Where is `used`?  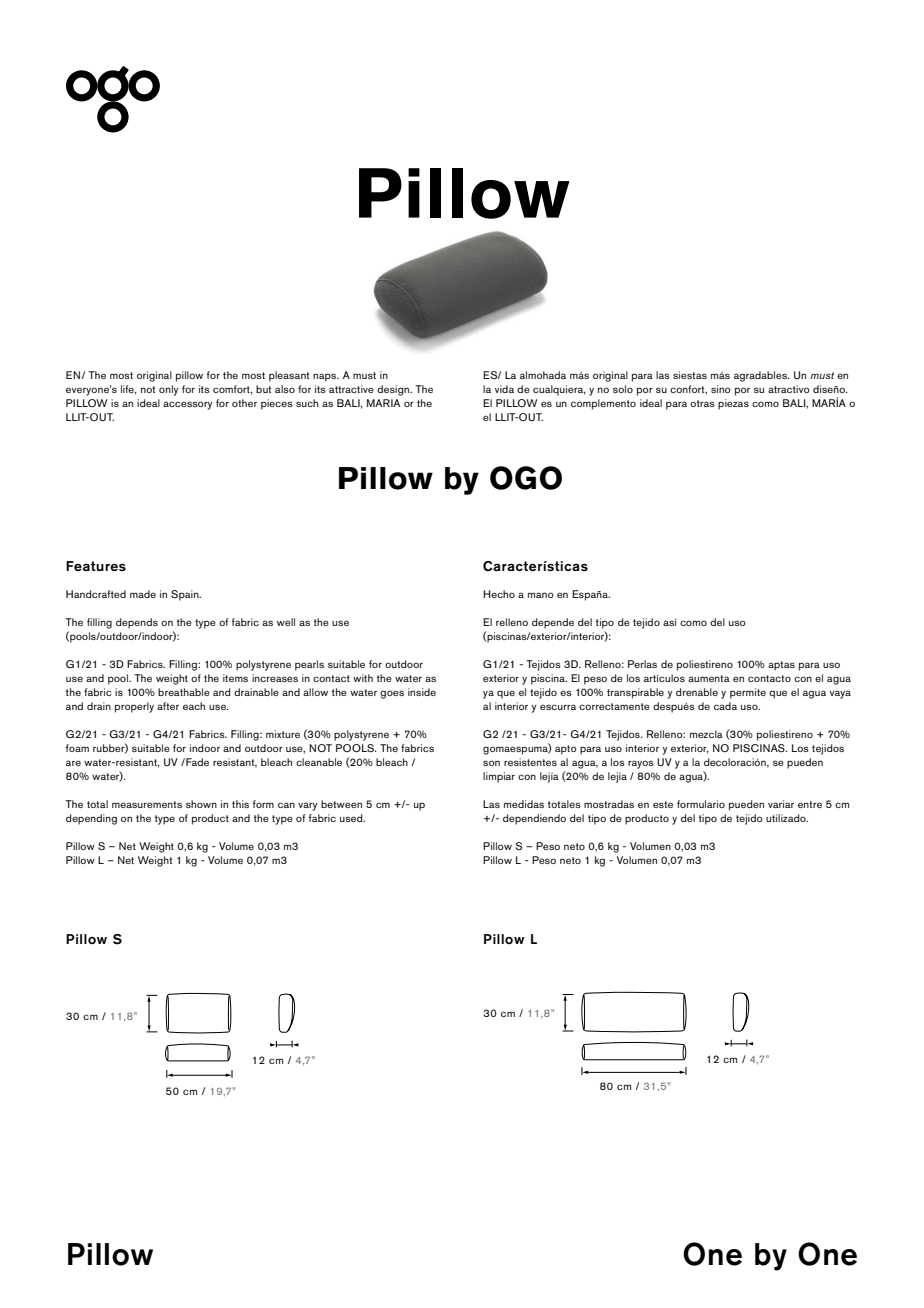
used is located at coordinates (352, 818).
